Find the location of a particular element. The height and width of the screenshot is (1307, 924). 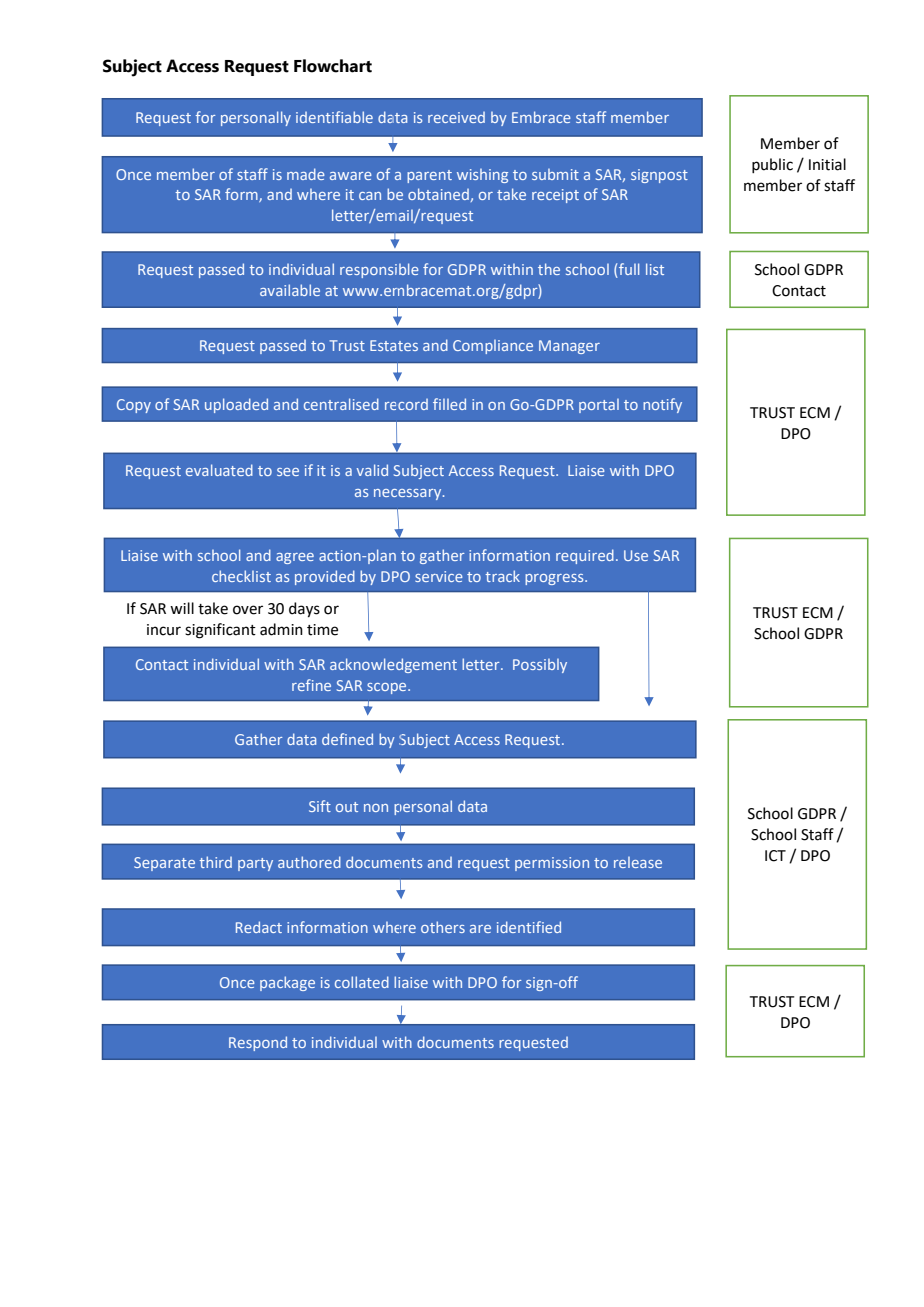

Respond is located at coordinates (258, 1043).
